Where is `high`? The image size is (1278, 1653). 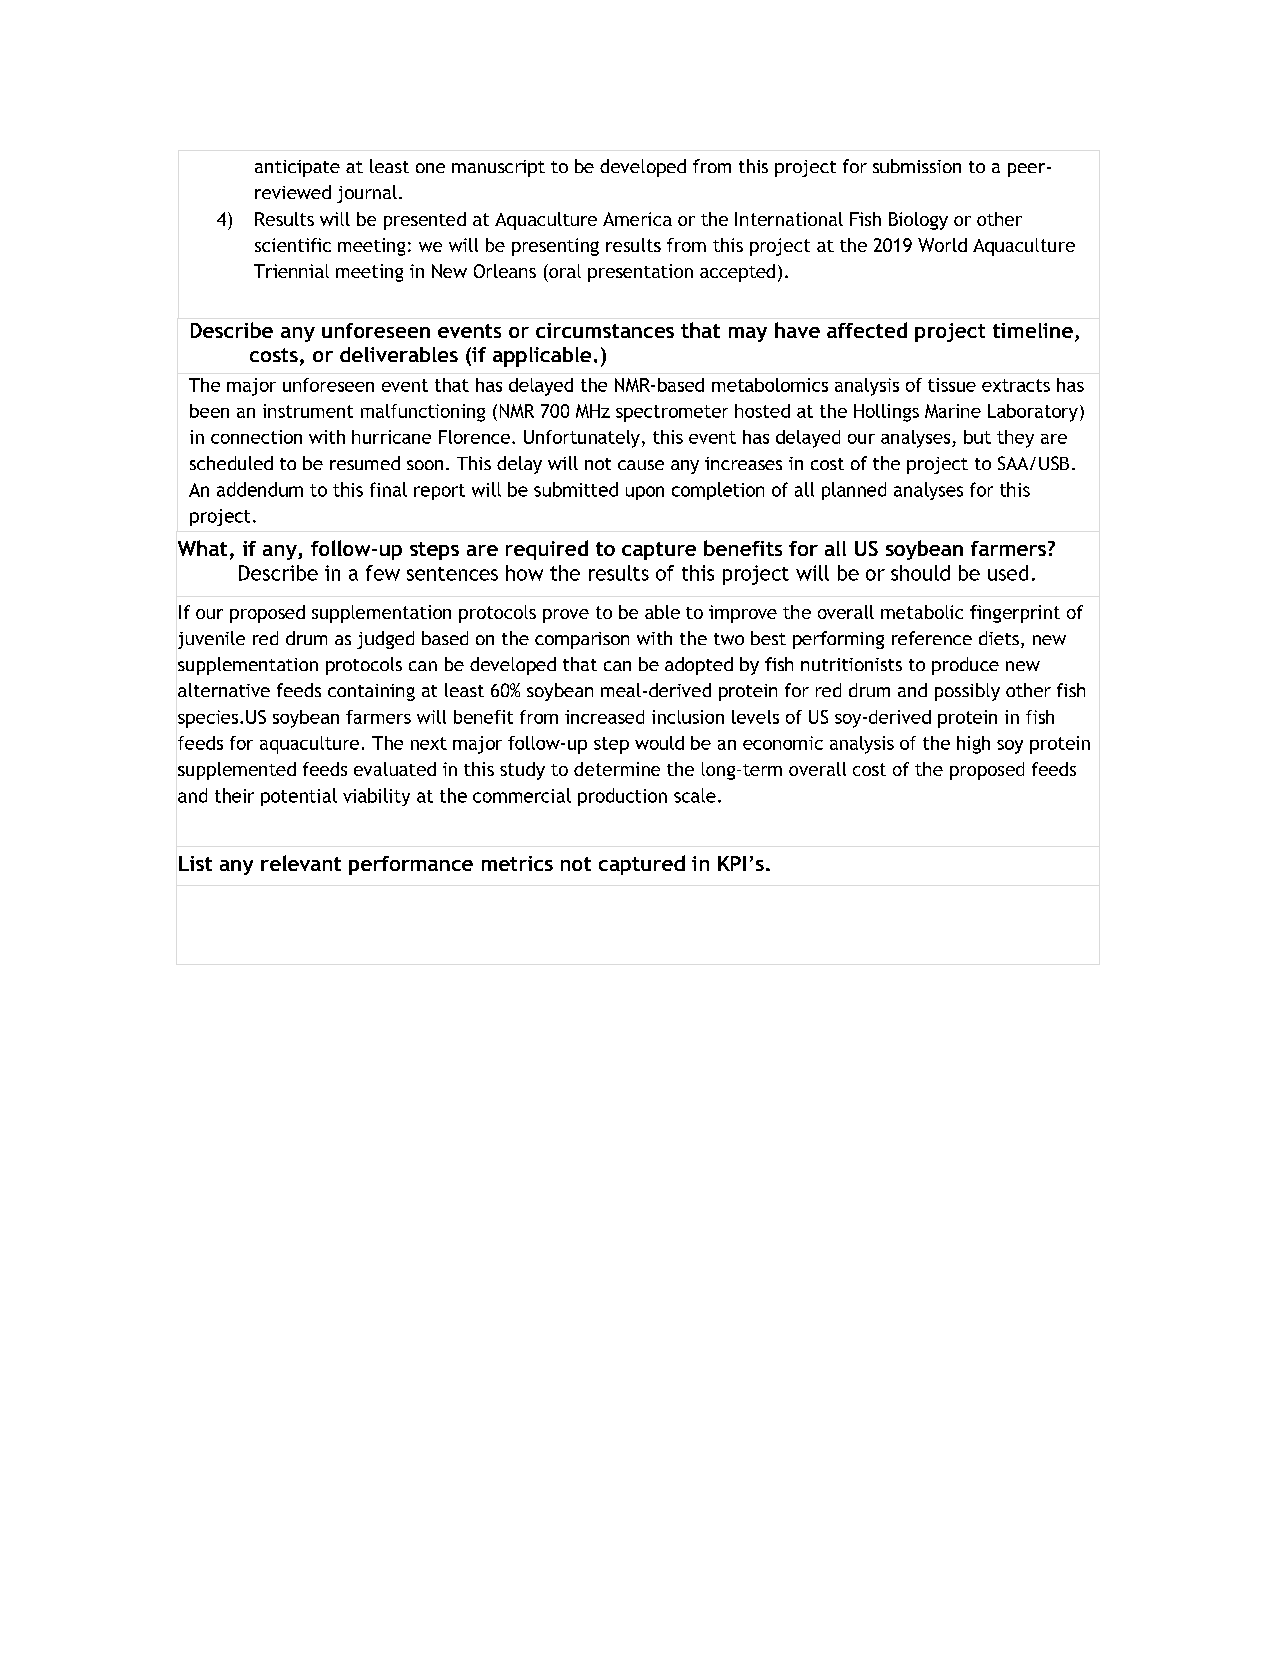 high is located at coordinates (973, 745).
